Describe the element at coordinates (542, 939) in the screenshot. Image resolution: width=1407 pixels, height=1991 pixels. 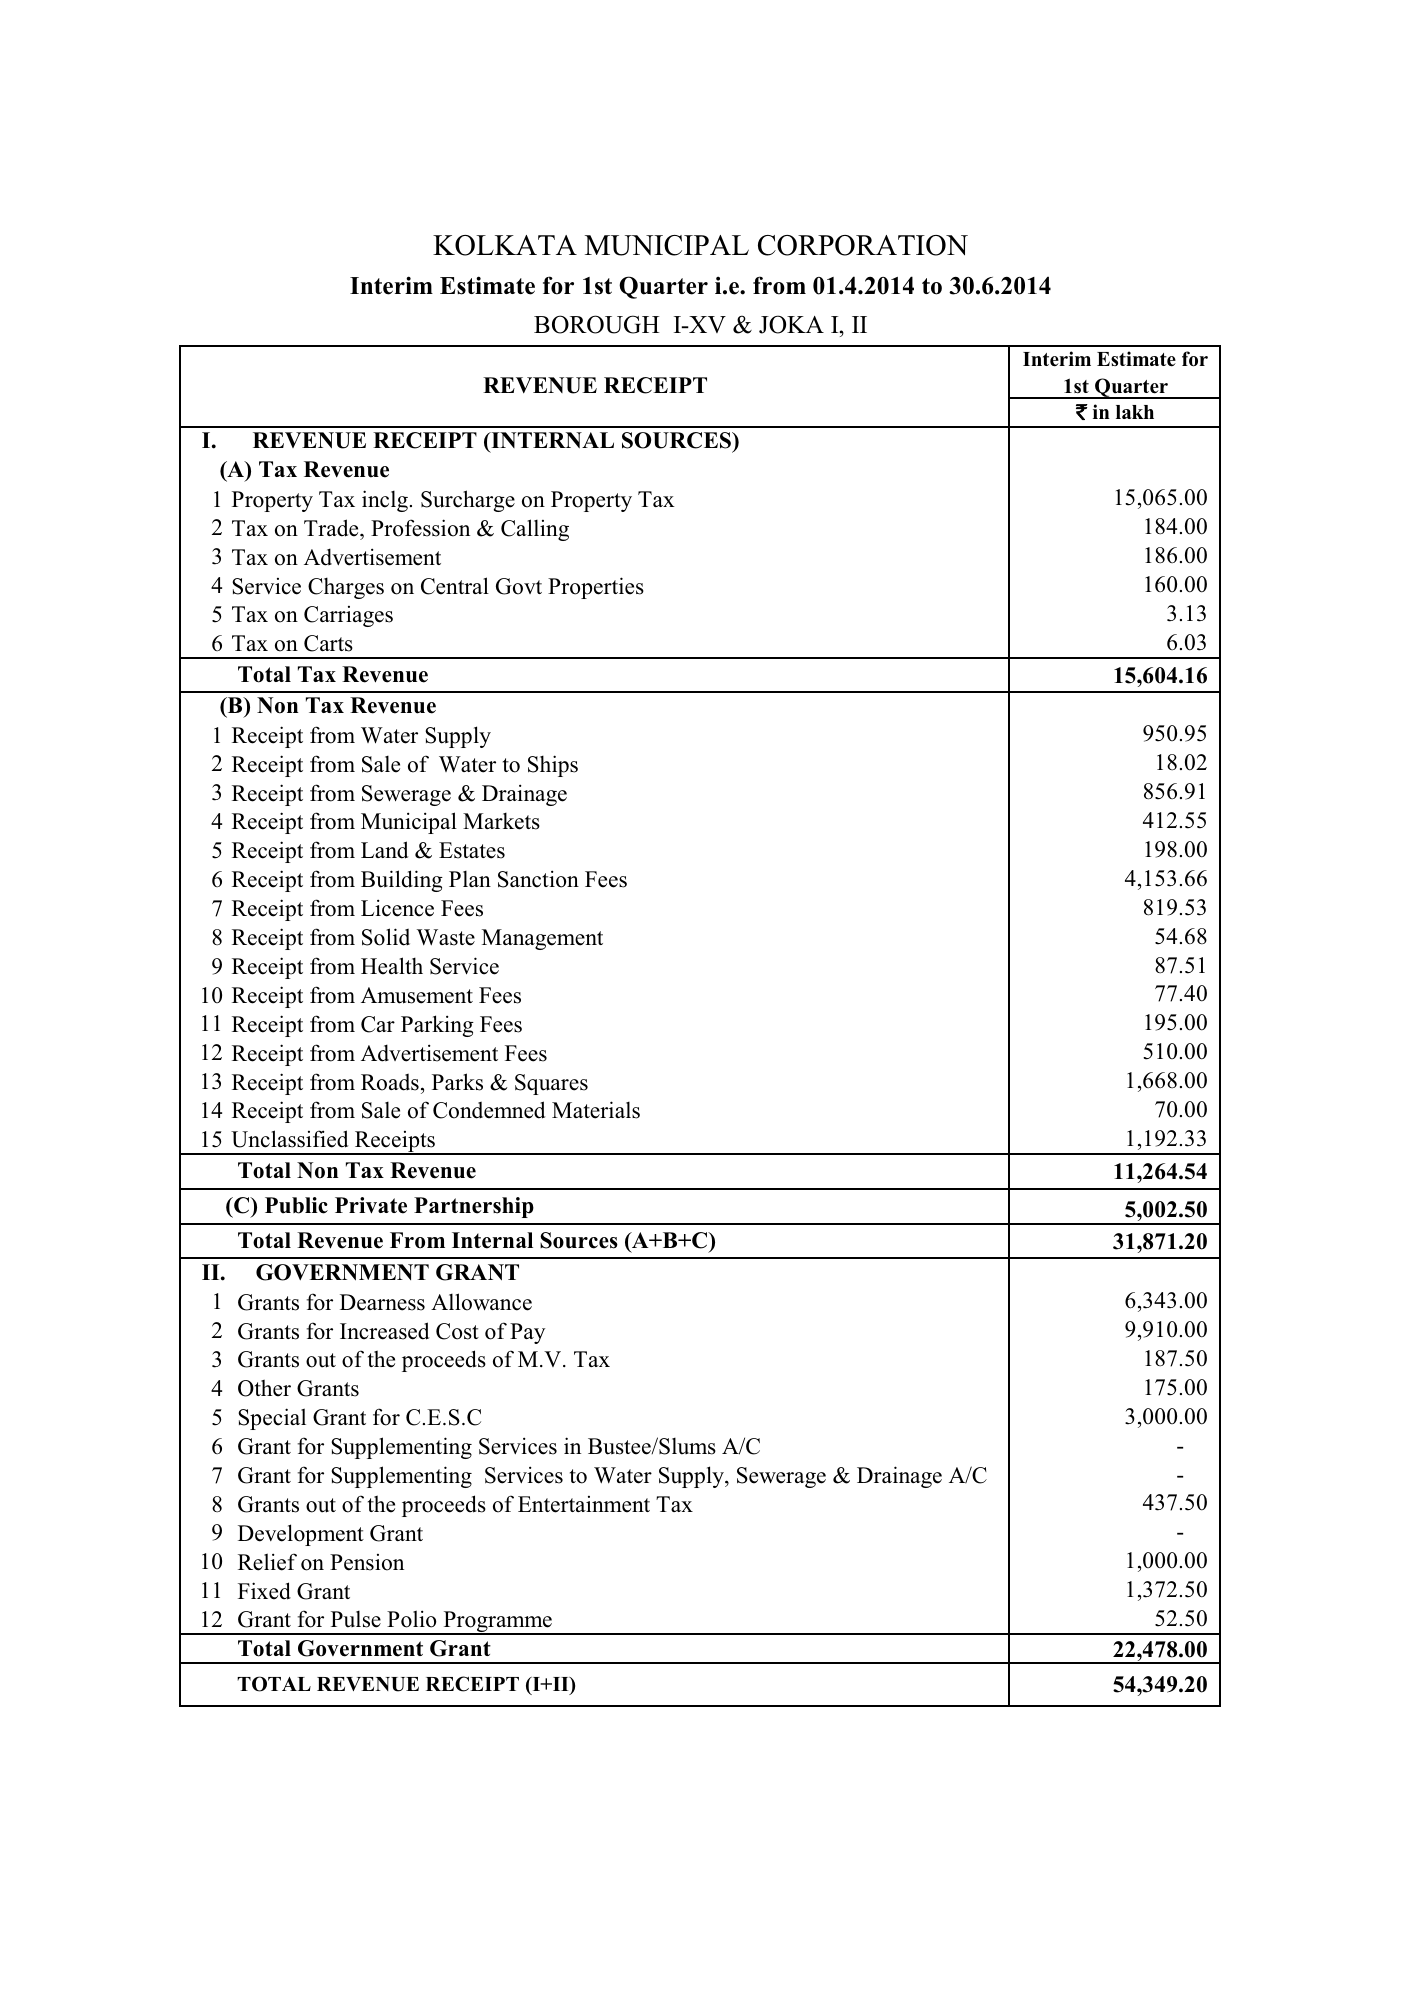
I see `Management` at that location.
